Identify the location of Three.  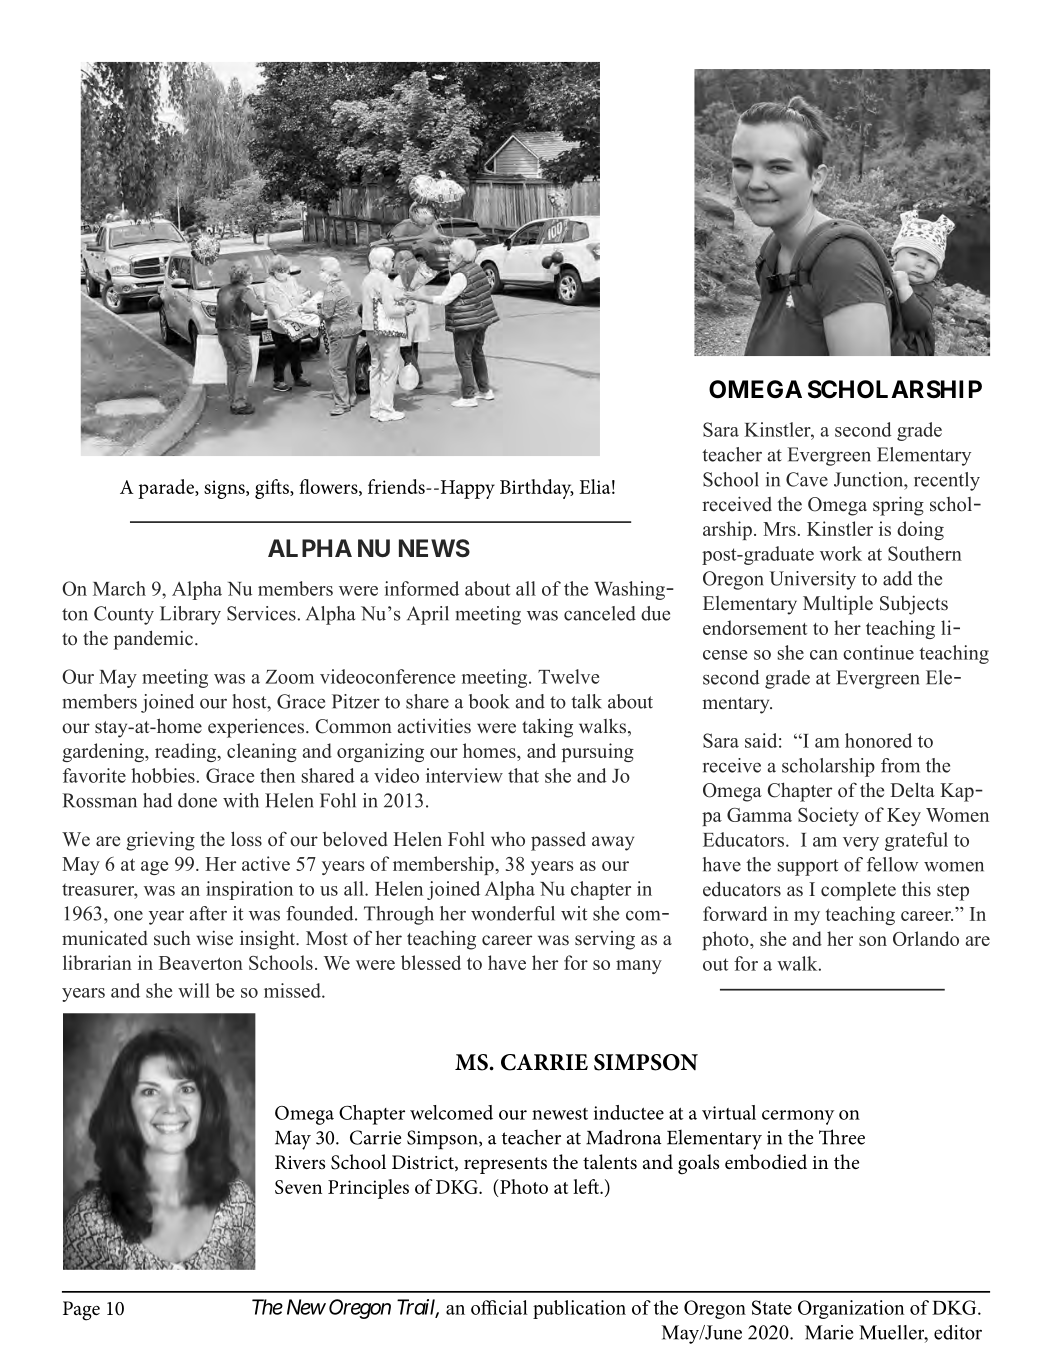
(842, 1137).
